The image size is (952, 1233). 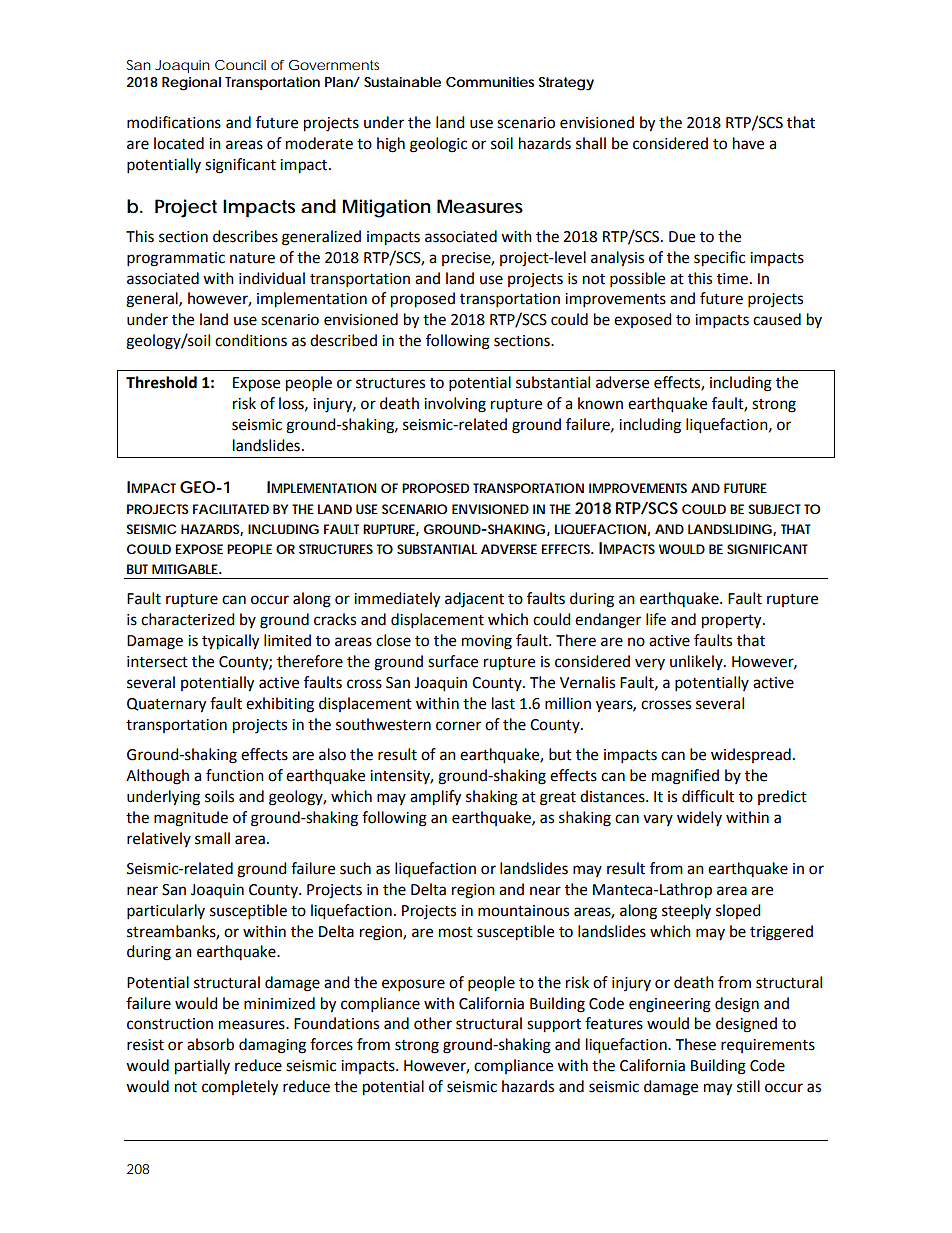 I want to click on characterized, so click(x=188, y=619).
